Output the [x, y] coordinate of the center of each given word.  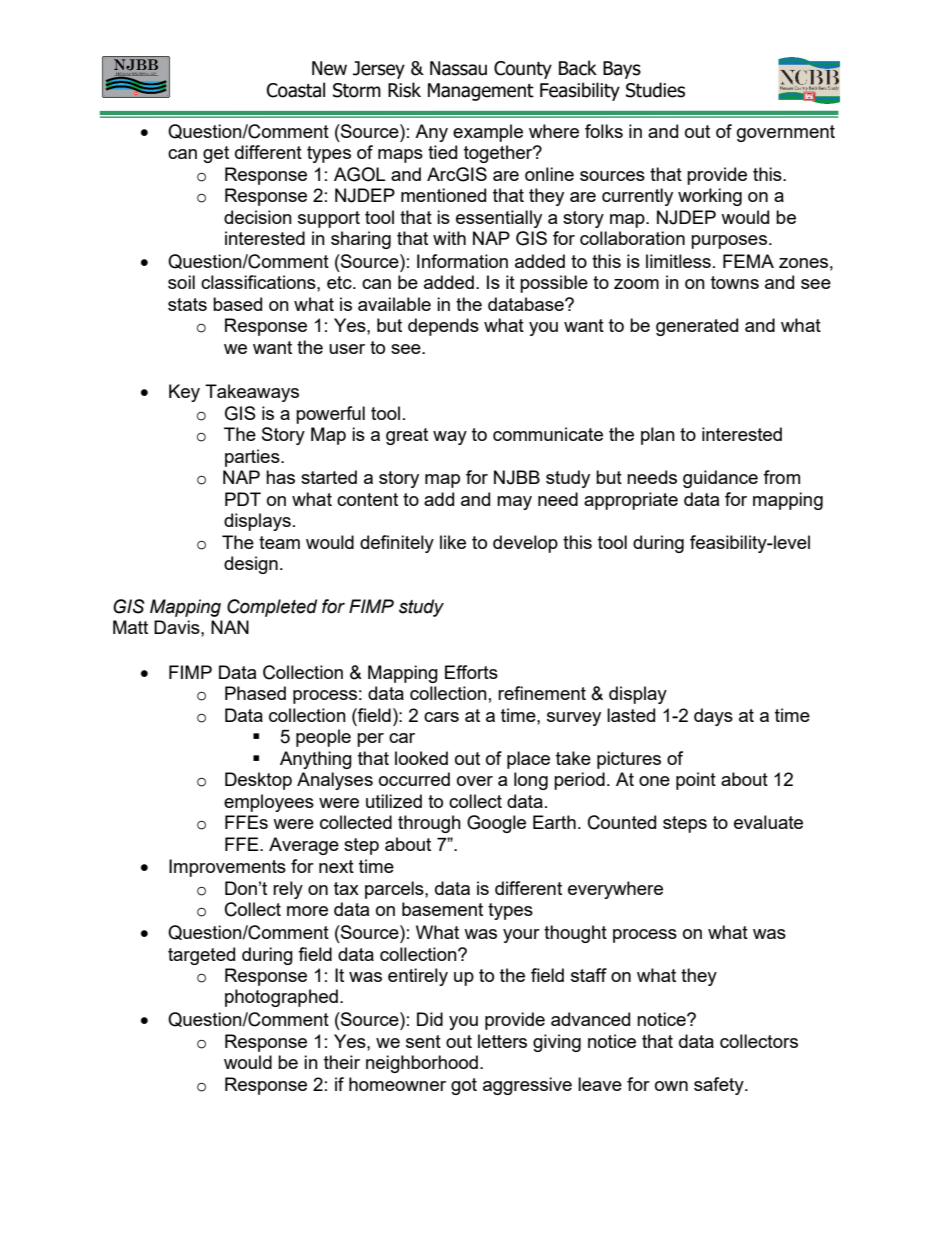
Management [481, 92]
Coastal [296, 90]
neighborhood [422, 1064]
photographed [281, 998]
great [407, 436]
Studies [655, 90]
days [713, 717]
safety [720, 1086]
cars [441, 717]
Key [184, 393]
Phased [255, 693]
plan [658, 436]
